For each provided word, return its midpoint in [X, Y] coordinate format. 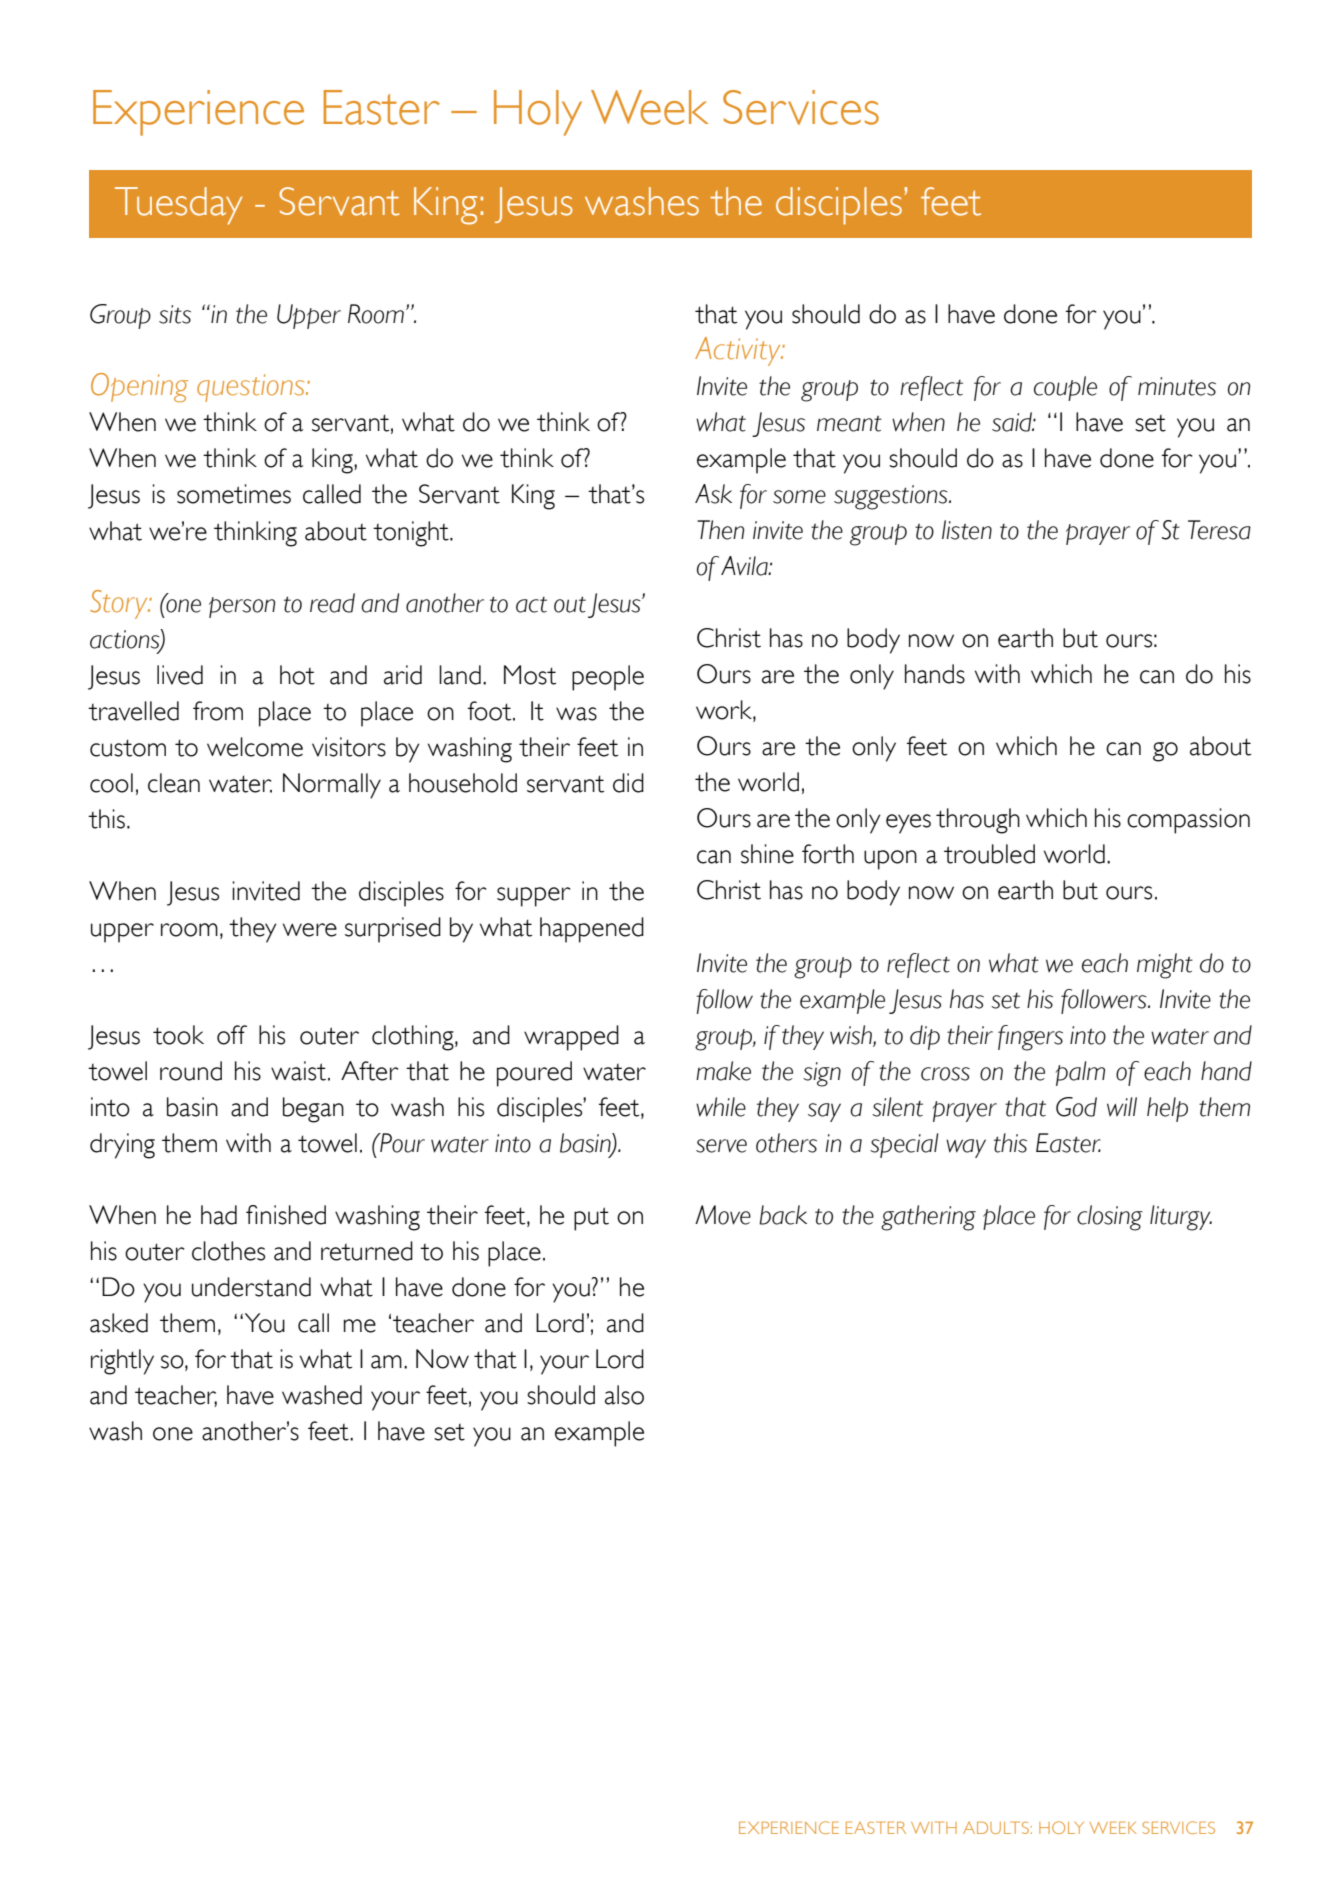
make [723, 1071]
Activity [739, 351]
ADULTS [996, 1827]
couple [1065, 388]
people [608, 678]
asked [119, 1323]
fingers [1030, 1038]
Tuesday [179, 206]
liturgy [1181, 1218]
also [624, 1395]
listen [967, 530]
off [232, 1035]
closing [1110, 1218]
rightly [122, 1362]
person [242, 607]
